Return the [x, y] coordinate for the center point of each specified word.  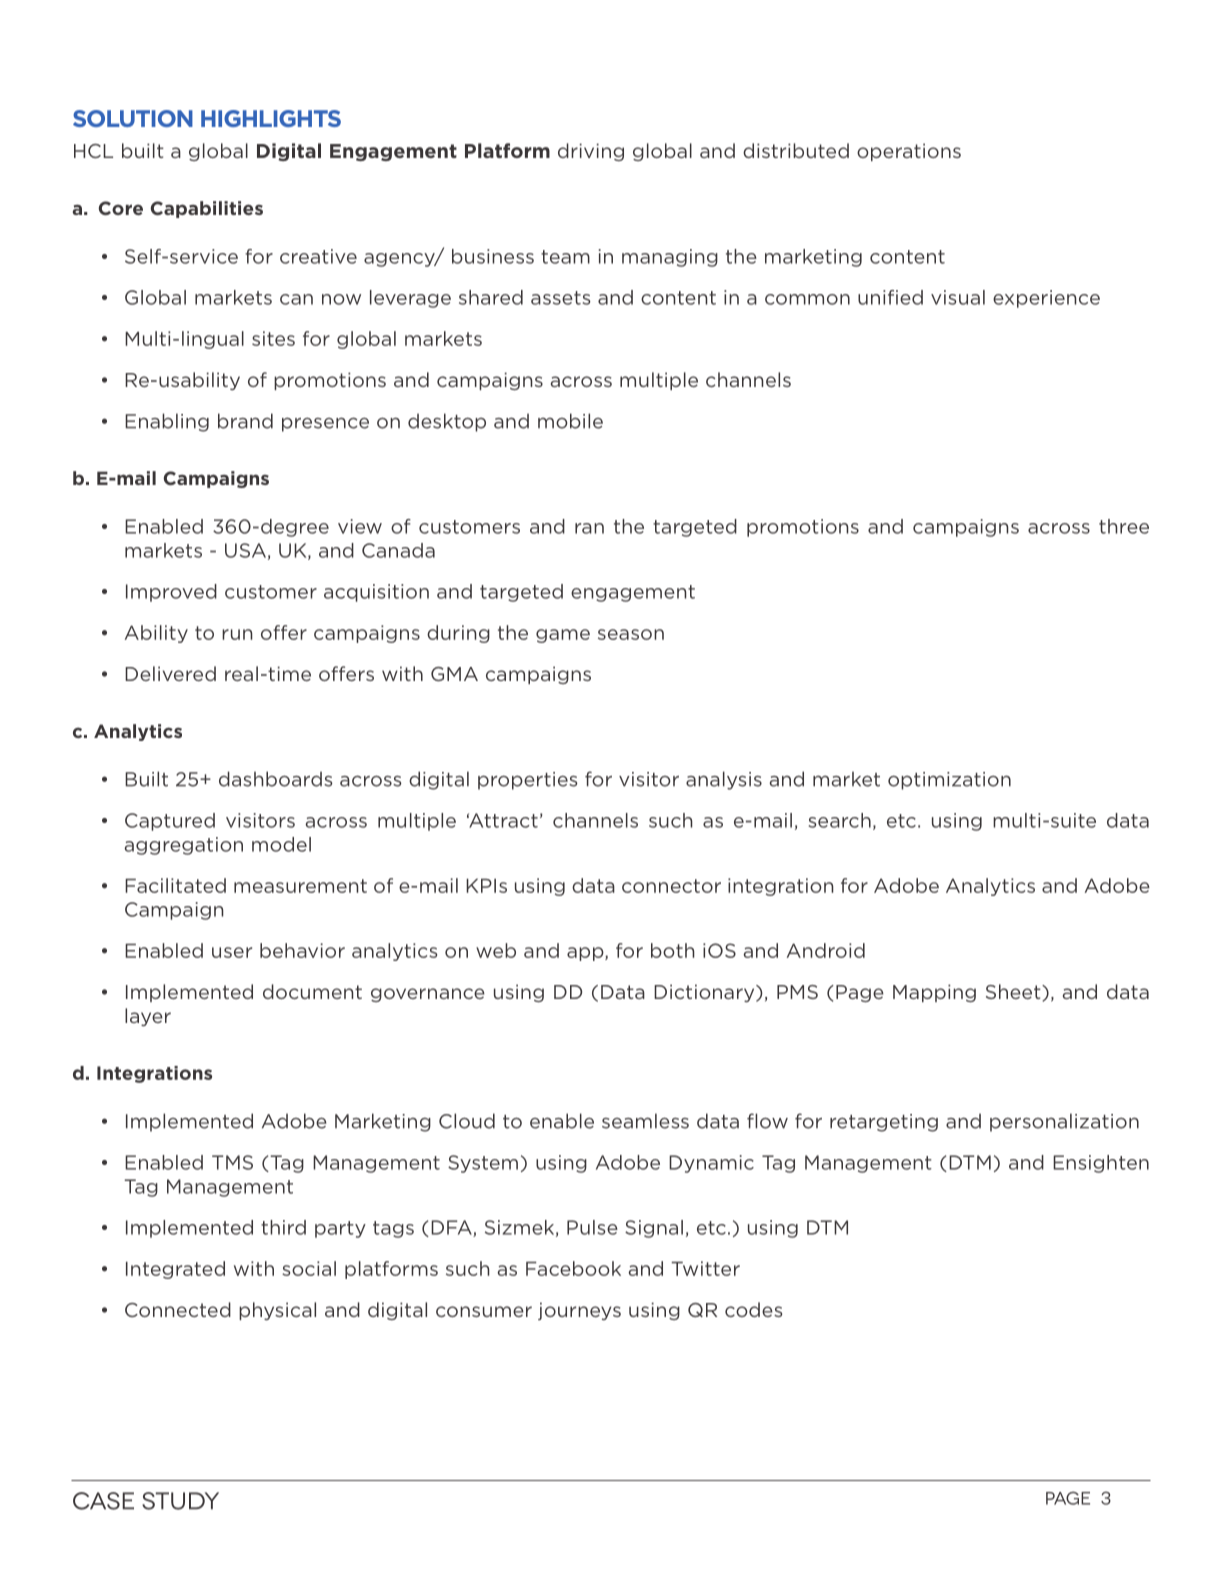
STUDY [180, 1501]
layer [148, 1017]
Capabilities [207, 209]
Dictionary [705, 993]
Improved [171, 593]
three [1124, 526]
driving [591, 152]
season [631, 634]
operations [909, 152]
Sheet [1014, 992]
